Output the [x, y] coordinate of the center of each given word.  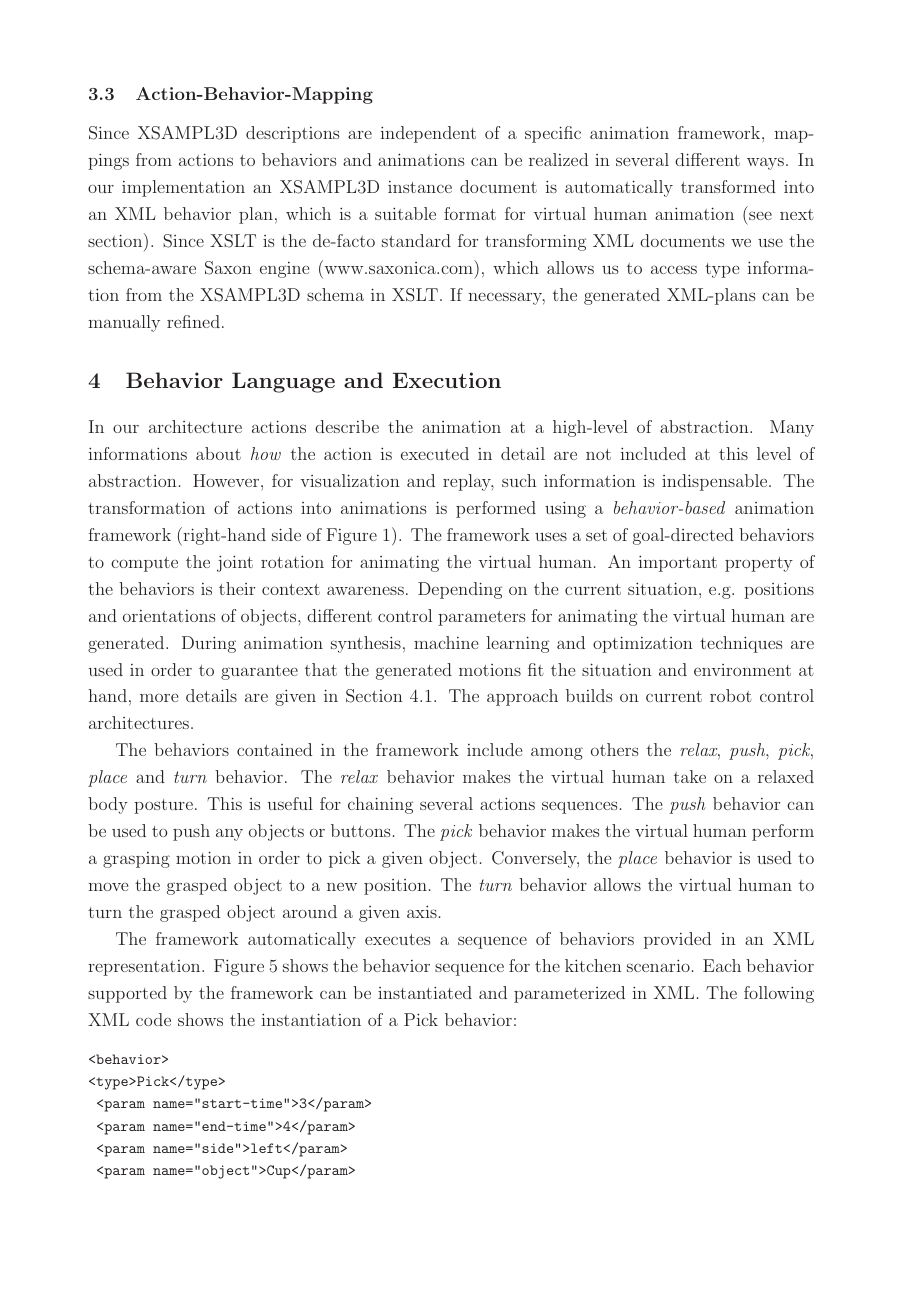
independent [428, 134]
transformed [728, 186]
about [218, 453]
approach [522, 697]
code [153, 1019]
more [159, 698]
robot [731, 695]
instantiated [425, 992]
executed [435, 453]
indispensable [716, 482]
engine [284, 270]
